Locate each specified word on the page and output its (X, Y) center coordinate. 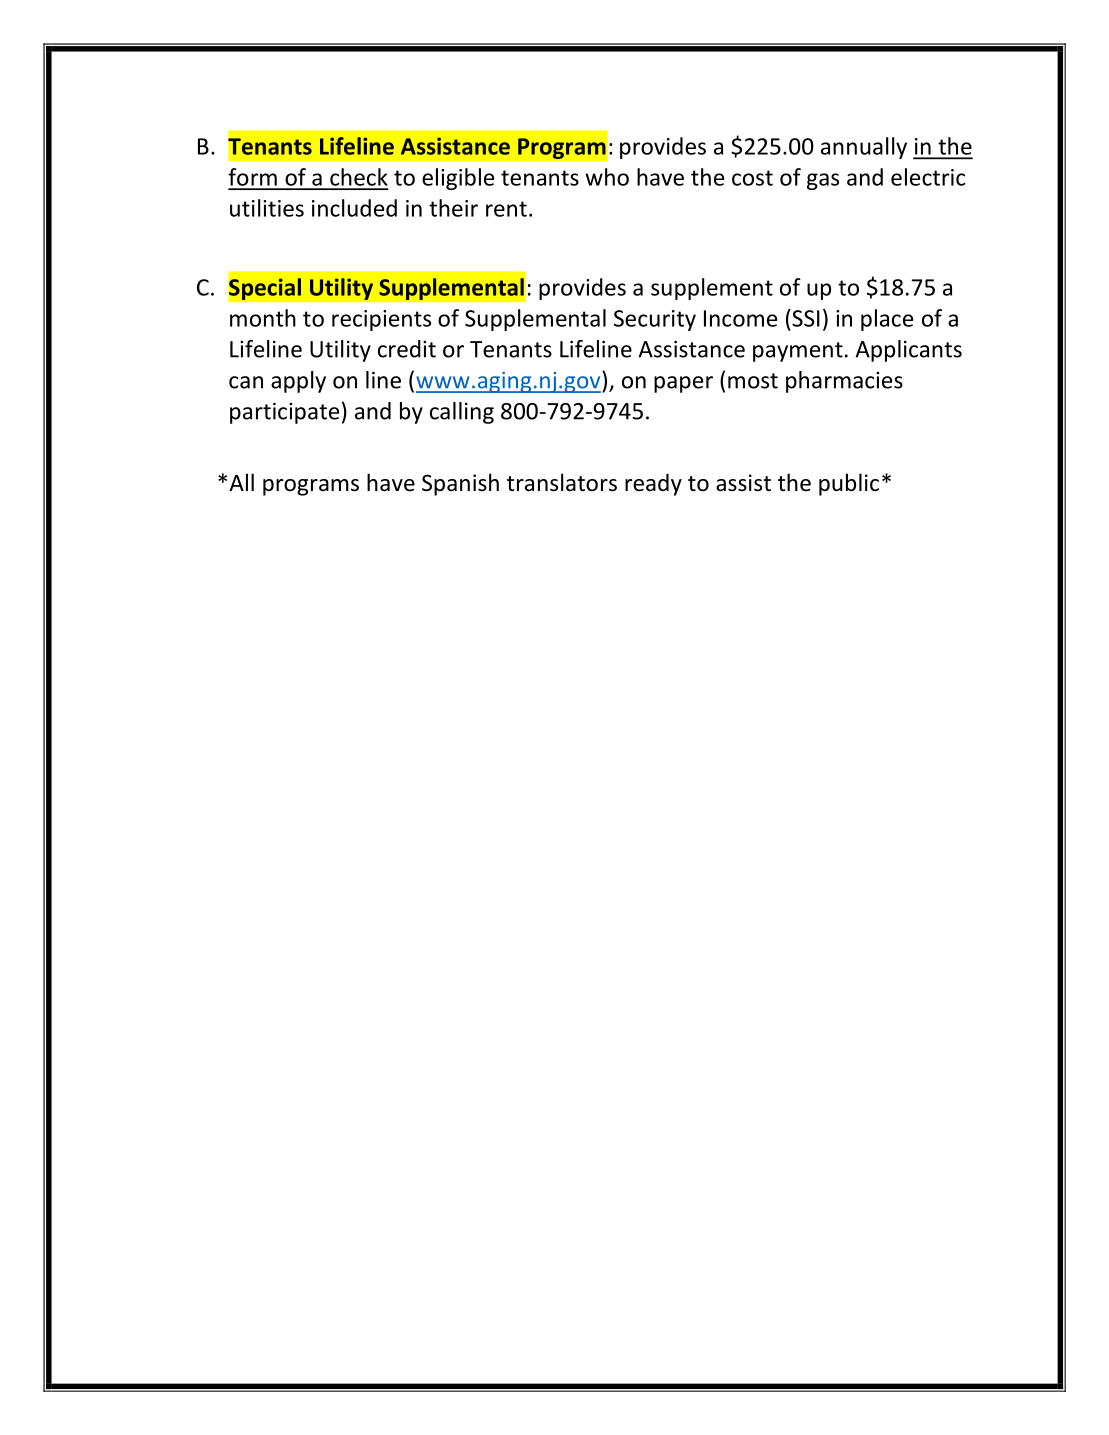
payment (798, 352)
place (887, 320)
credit (407, 349)
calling (462, 413)
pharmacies (844, 382)
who (607, 177)
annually (864, 148)
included (354, 208)
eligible (458, 179)
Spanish (460, 484)
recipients (381, 320)
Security (655, 320)
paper (683, 384)
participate (284, 413)
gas (823, 181)
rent (506, 209)
